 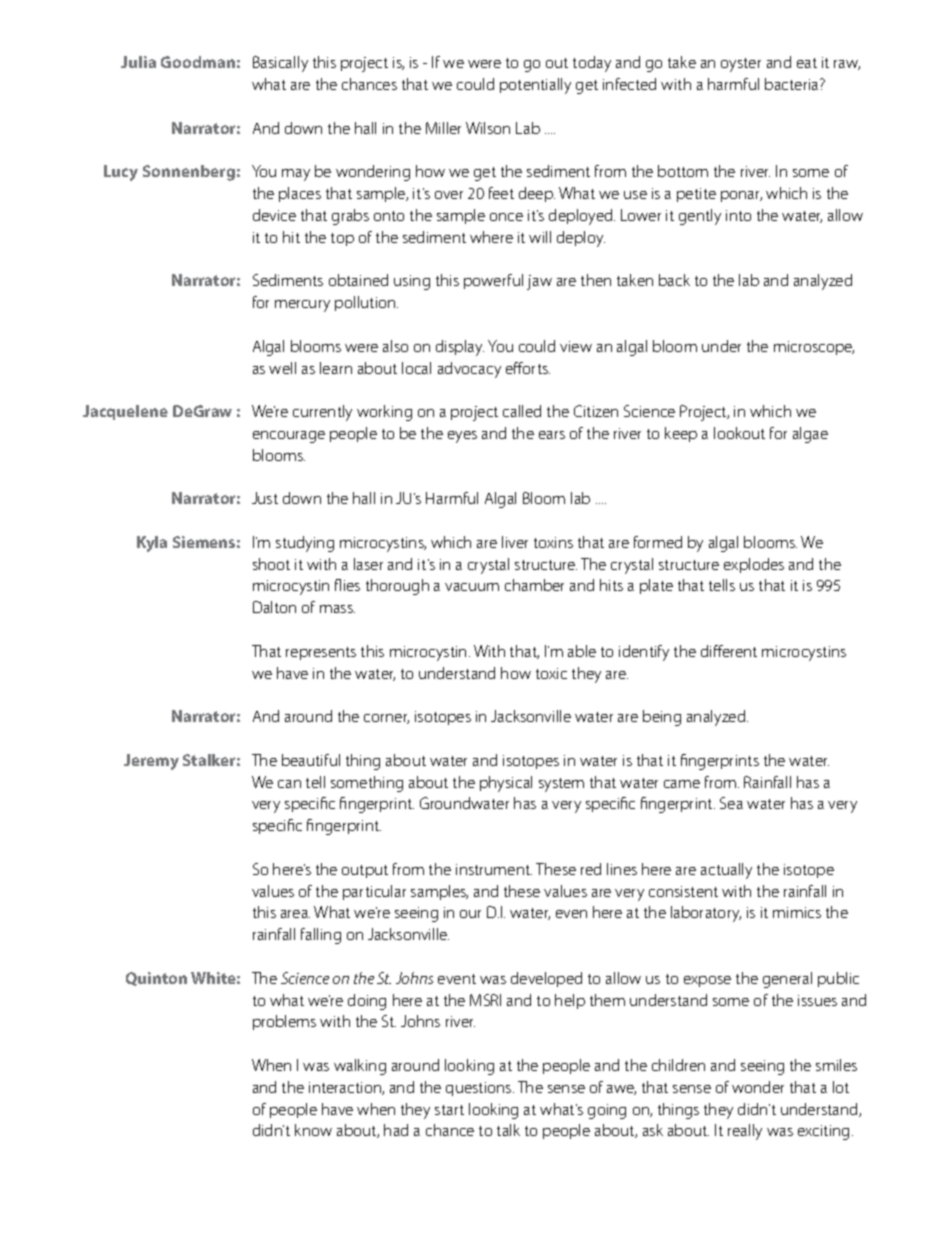 What do you see at coordinates (488, 128) in the page?
I see `Wilson` at bounding box center [488, 128].
